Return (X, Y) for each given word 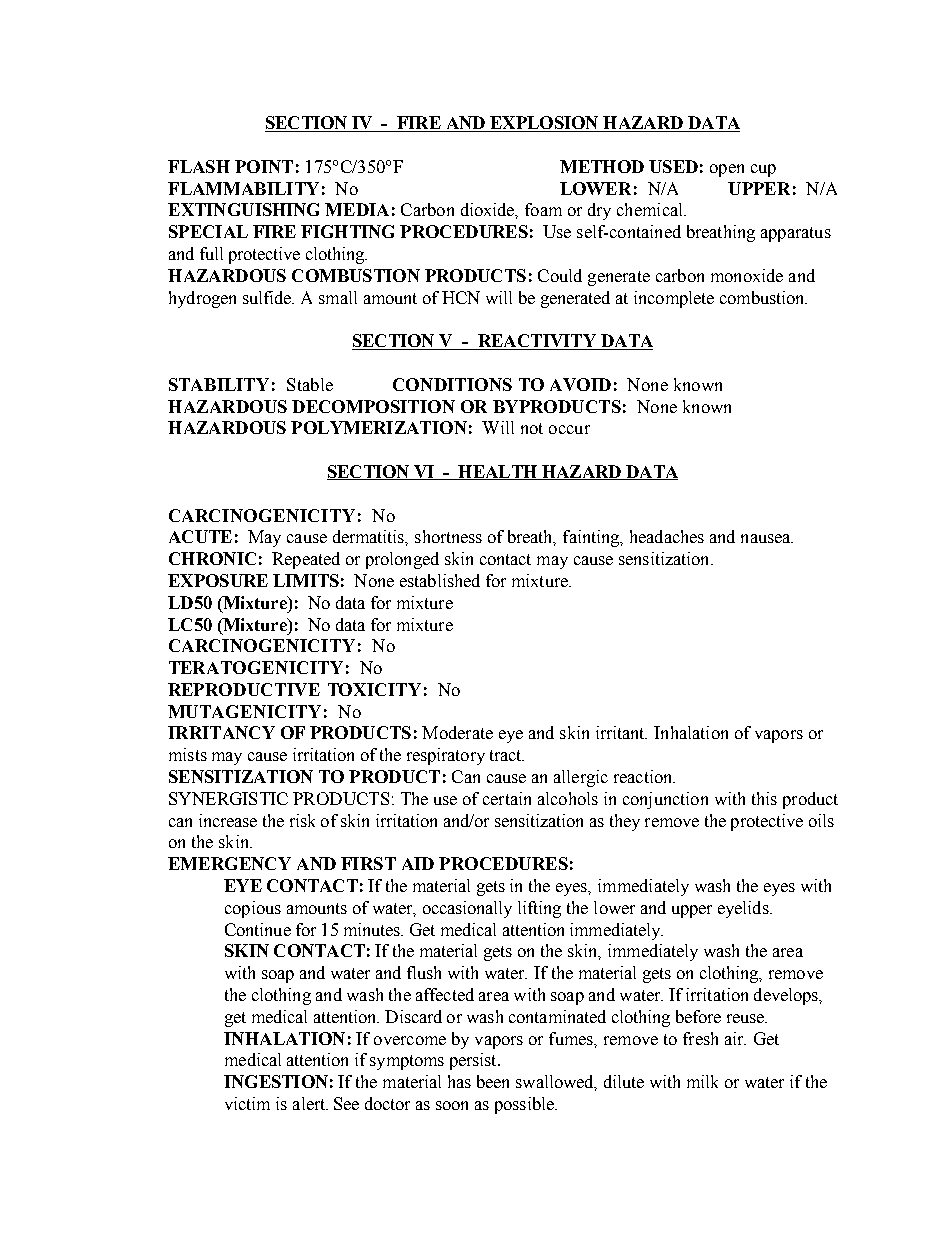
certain (507, 798)
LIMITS (306, 580)
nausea (767, 538)
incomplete (674, 299)
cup (763, 170)
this (764, 798)
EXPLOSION (544, 124)
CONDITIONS (452, 384)
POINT (264, 166)
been (493, 1081)
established (440, 580)
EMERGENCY (229, 863)
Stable (310, 384)
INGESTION (276, 1081)
